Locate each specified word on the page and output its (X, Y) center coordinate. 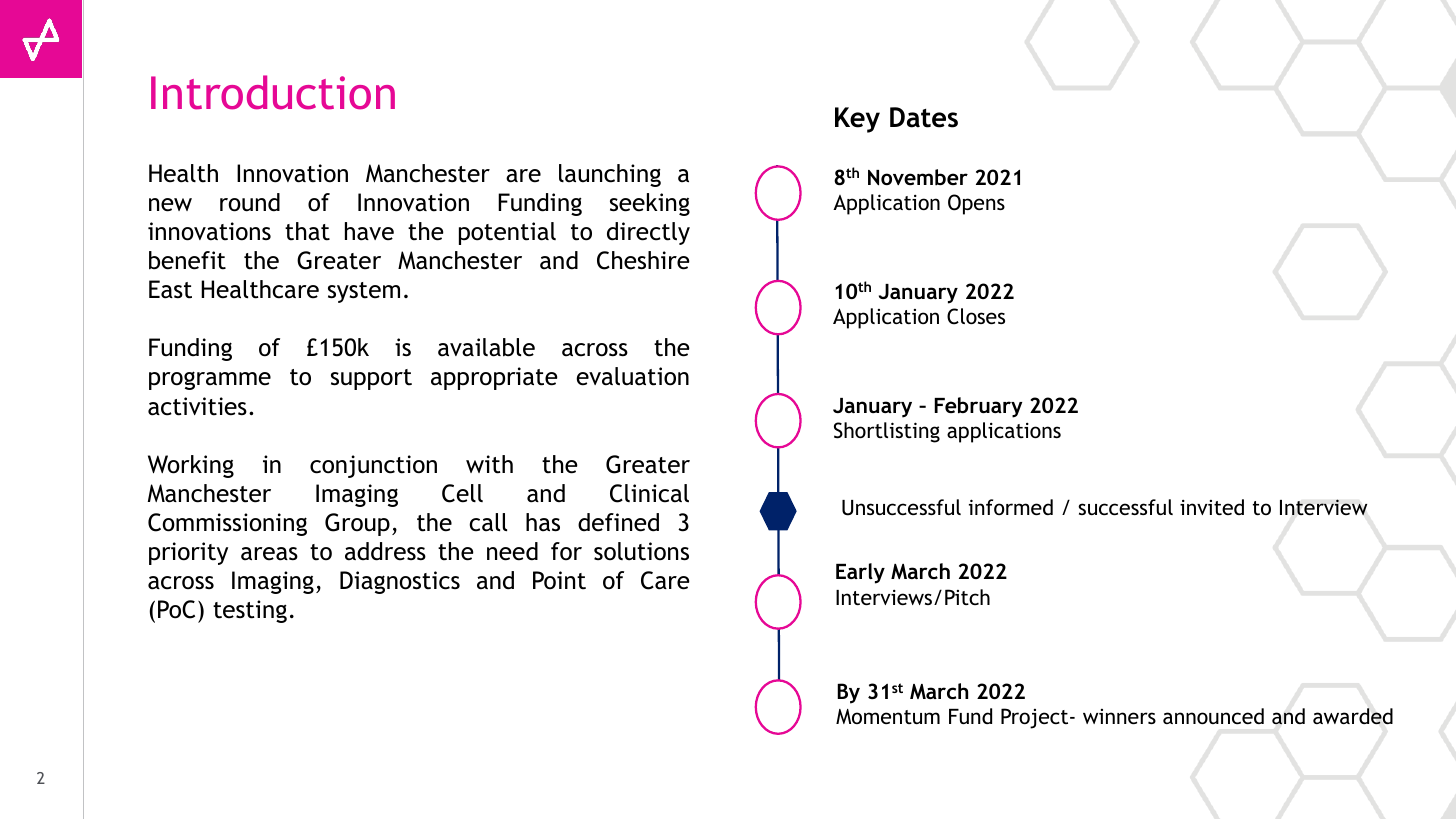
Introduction (273, 92)
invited (1212, 507)
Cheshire (643, 260)
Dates (924, 117)
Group (357, 524)
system (364, 292)
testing (250, 611)
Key (857, 120)
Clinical (649, 493)
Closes (976, 316)
